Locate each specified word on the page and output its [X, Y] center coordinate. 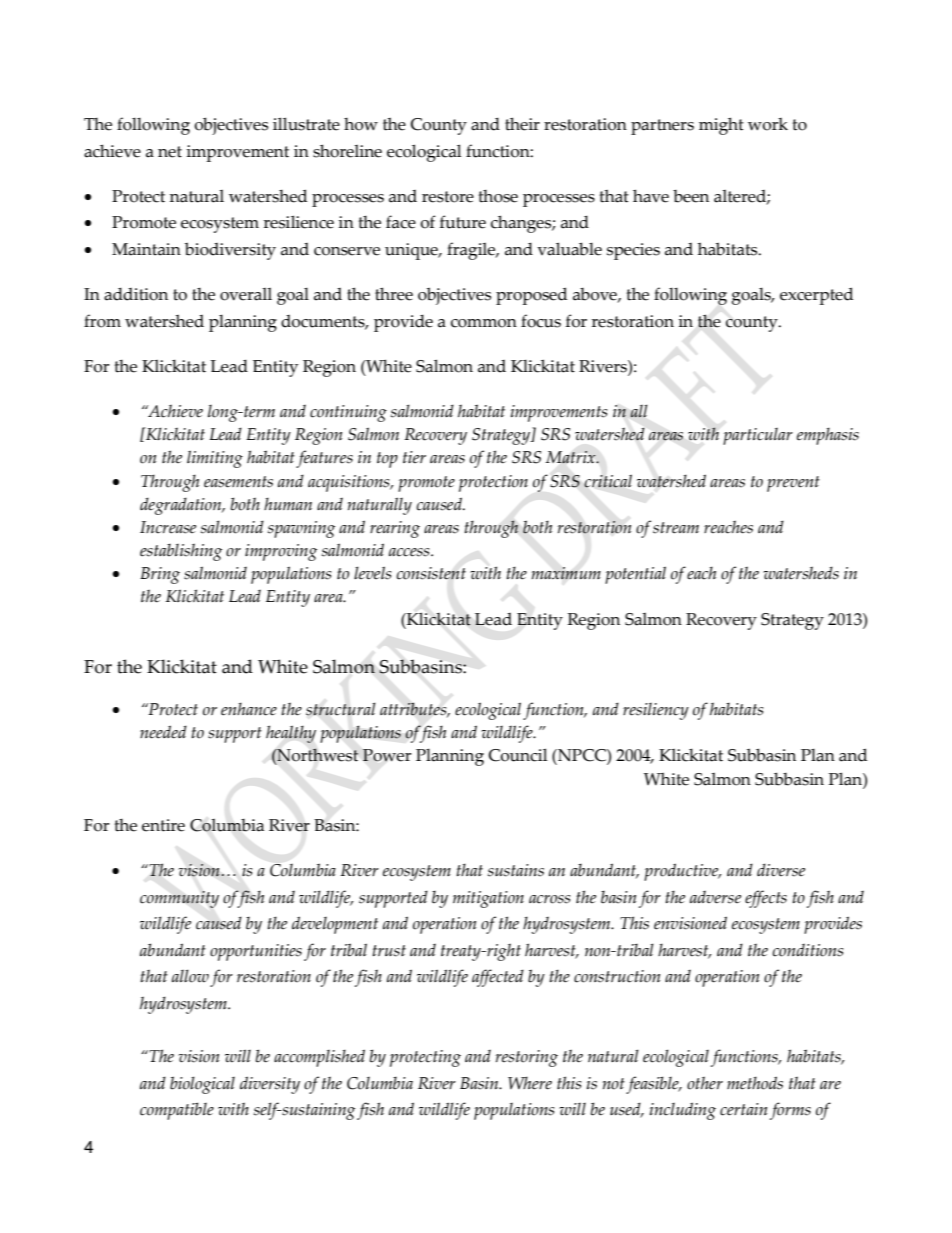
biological [202, 1085]
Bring [160, 575]
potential [635, 575]
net [170, 152]
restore [448, 197]
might [721, 126]
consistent [431, 573]
